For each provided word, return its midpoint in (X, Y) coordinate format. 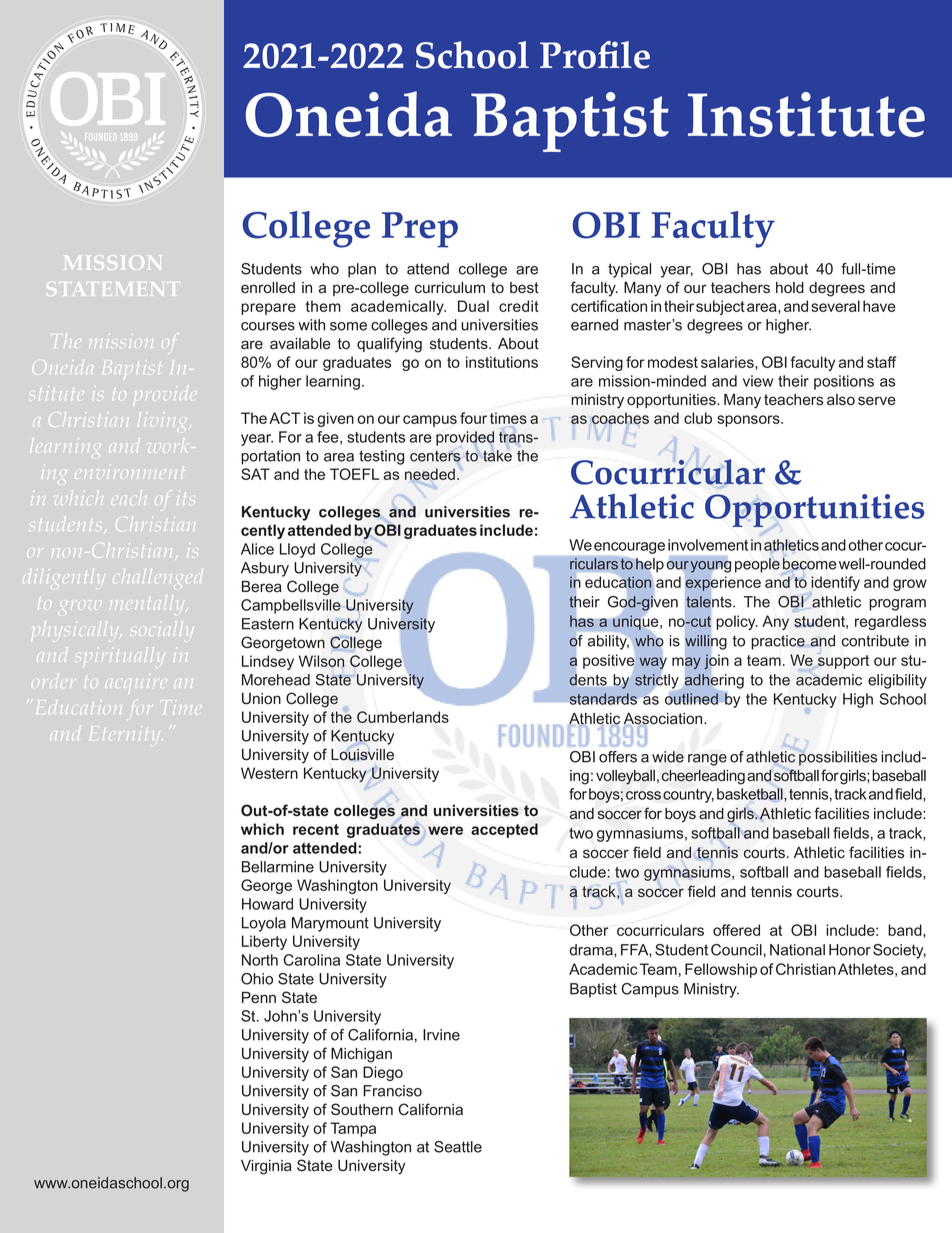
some (348, 326)
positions (844, 382)
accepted (504, 830)
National (797, 950)
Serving (597, 363)
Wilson (321, 661)
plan (362, 270)
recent (316, 829)
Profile (595, 55)
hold (790, 288)
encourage (629, 548)
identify (834, 585)
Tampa (353, 1129)
